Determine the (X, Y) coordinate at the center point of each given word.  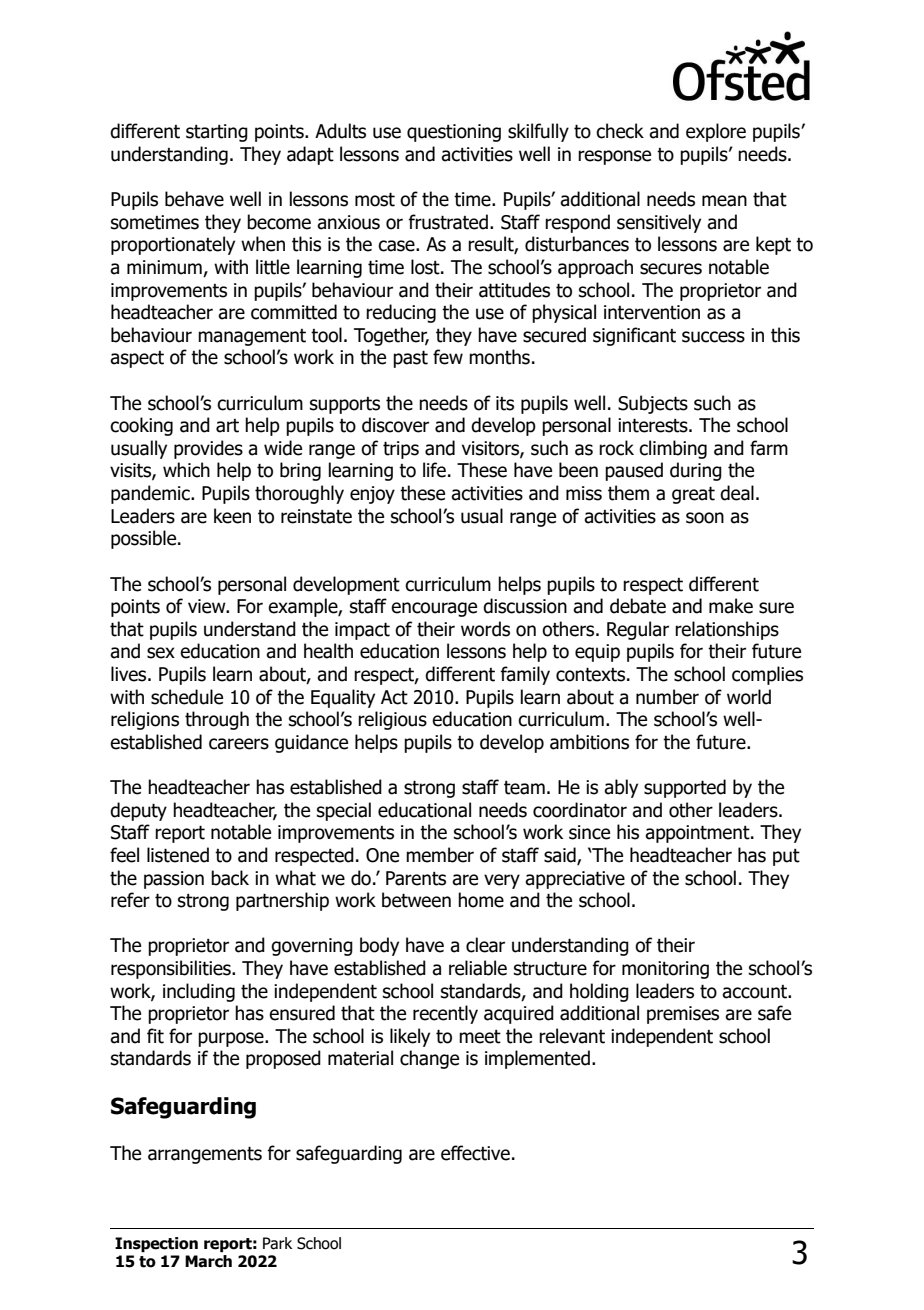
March (208, 1261)
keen (232, 516)
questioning (454, 133)
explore (716, 132)
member (440, 855)
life (434, 470)
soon (705, 518)
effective (475, 1153)
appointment (698, 834)
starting (217, 133)
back (230, 878)
